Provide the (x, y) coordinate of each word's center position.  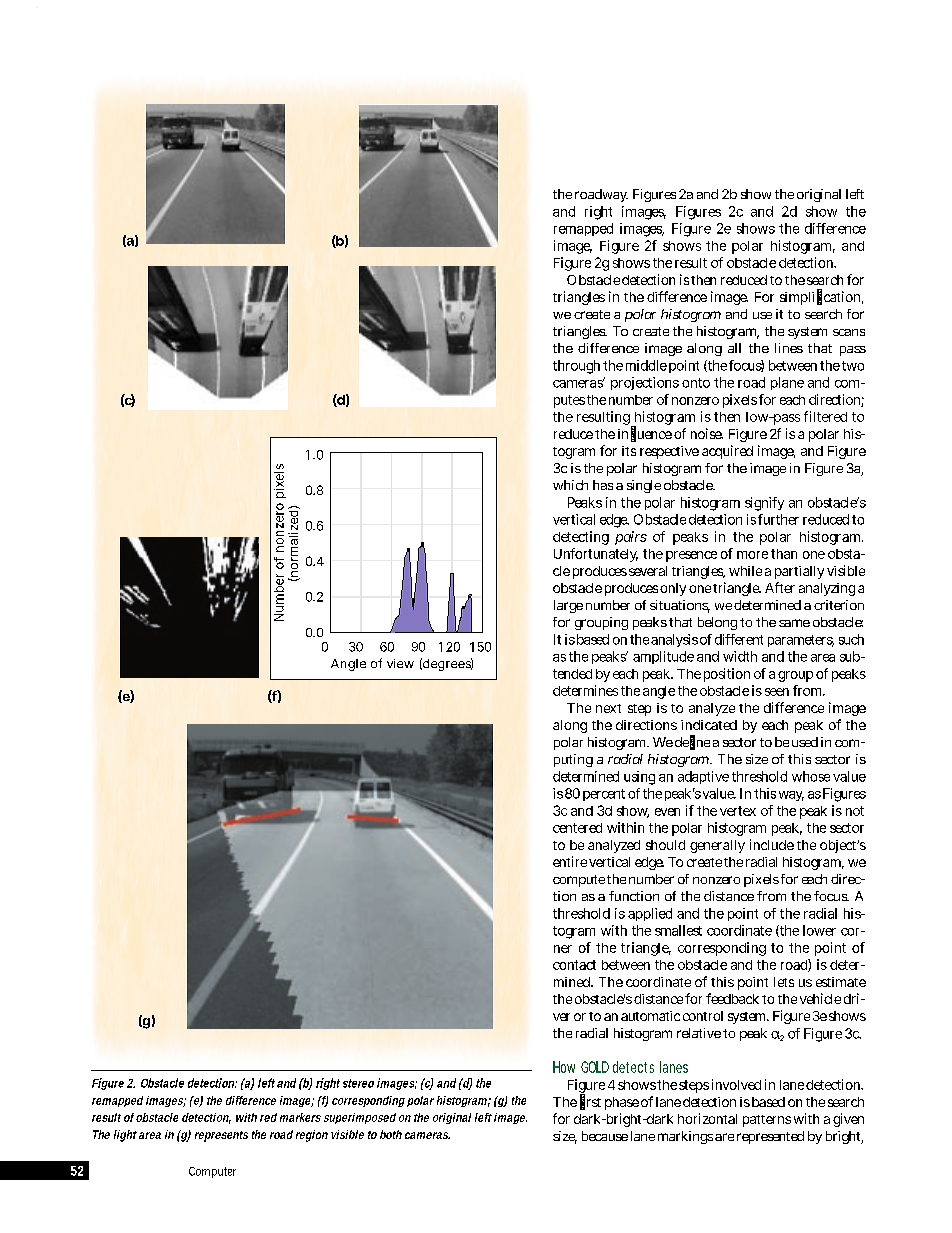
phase (622, 1103)
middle (646, 365)
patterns (767, 1121)
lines (789, 348)
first (590, 1102)
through (576, 367)
